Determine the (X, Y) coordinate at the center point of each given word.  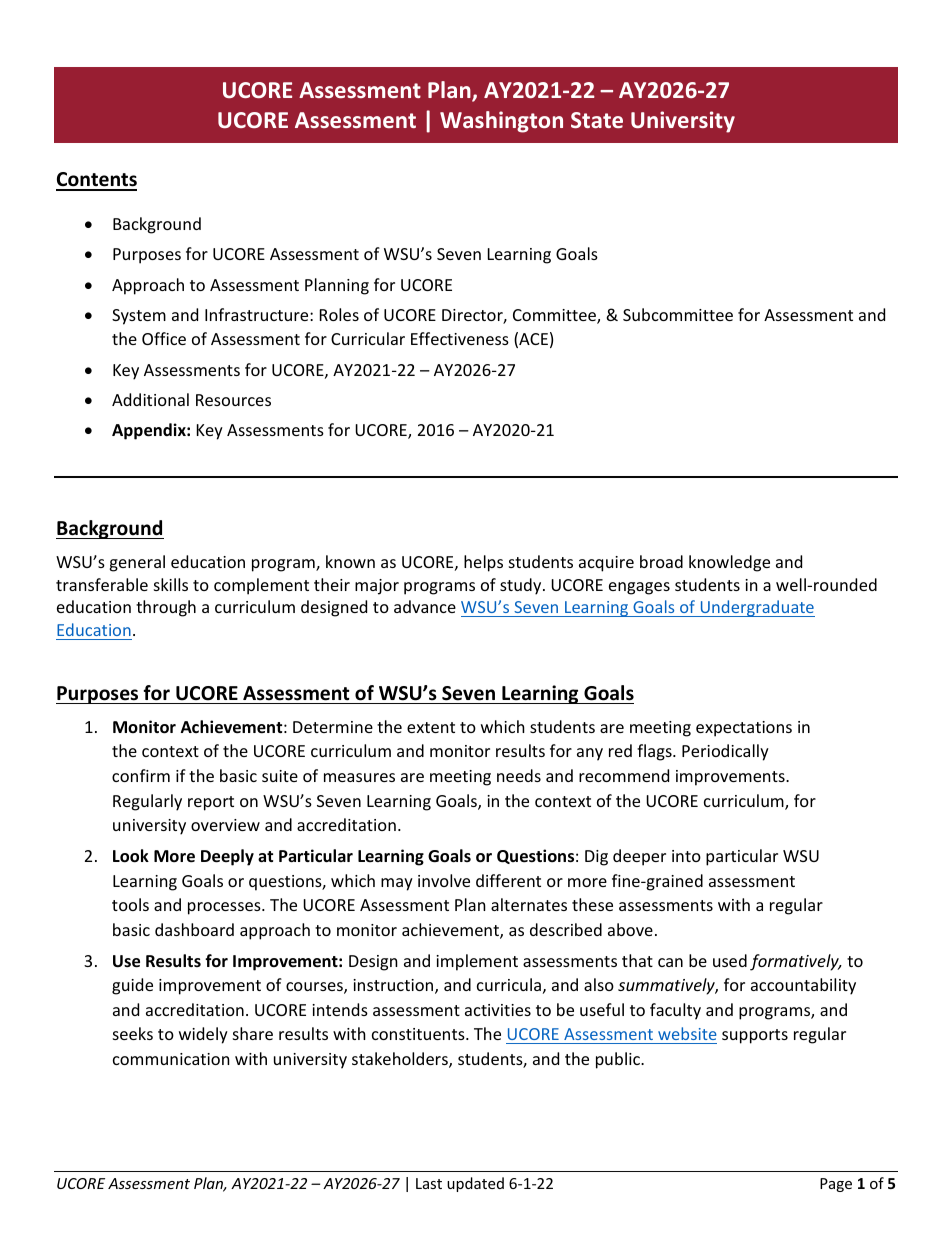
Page (836, 1185)
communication (171, 1059)
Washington (501, 122)
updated (475, 1184)
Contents (96, 181)
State (597, 120)
